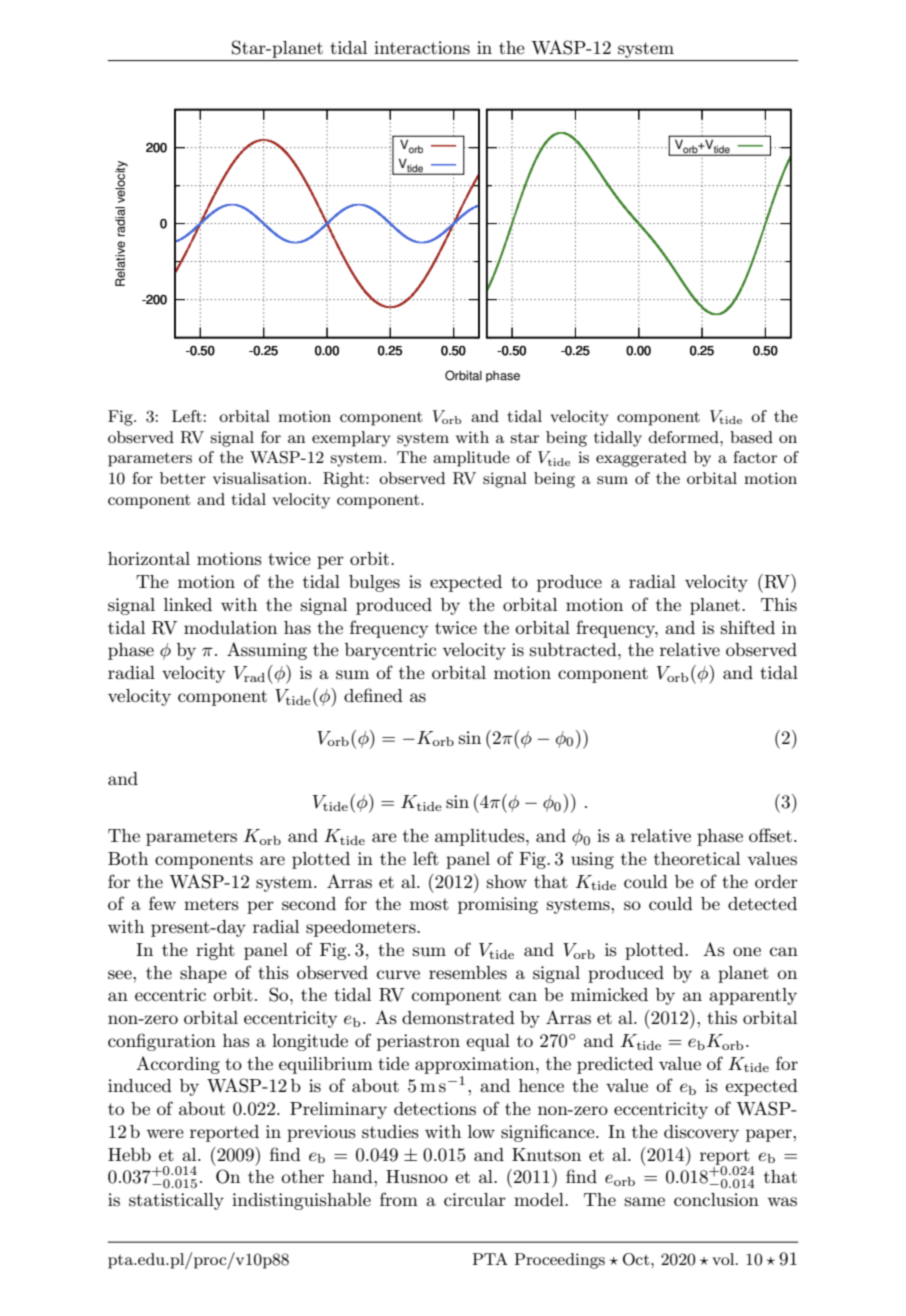 This image has height=1316, width=906. Describe the element at coordinates (351, 439) in the image. I see `exemplary` at that location.
